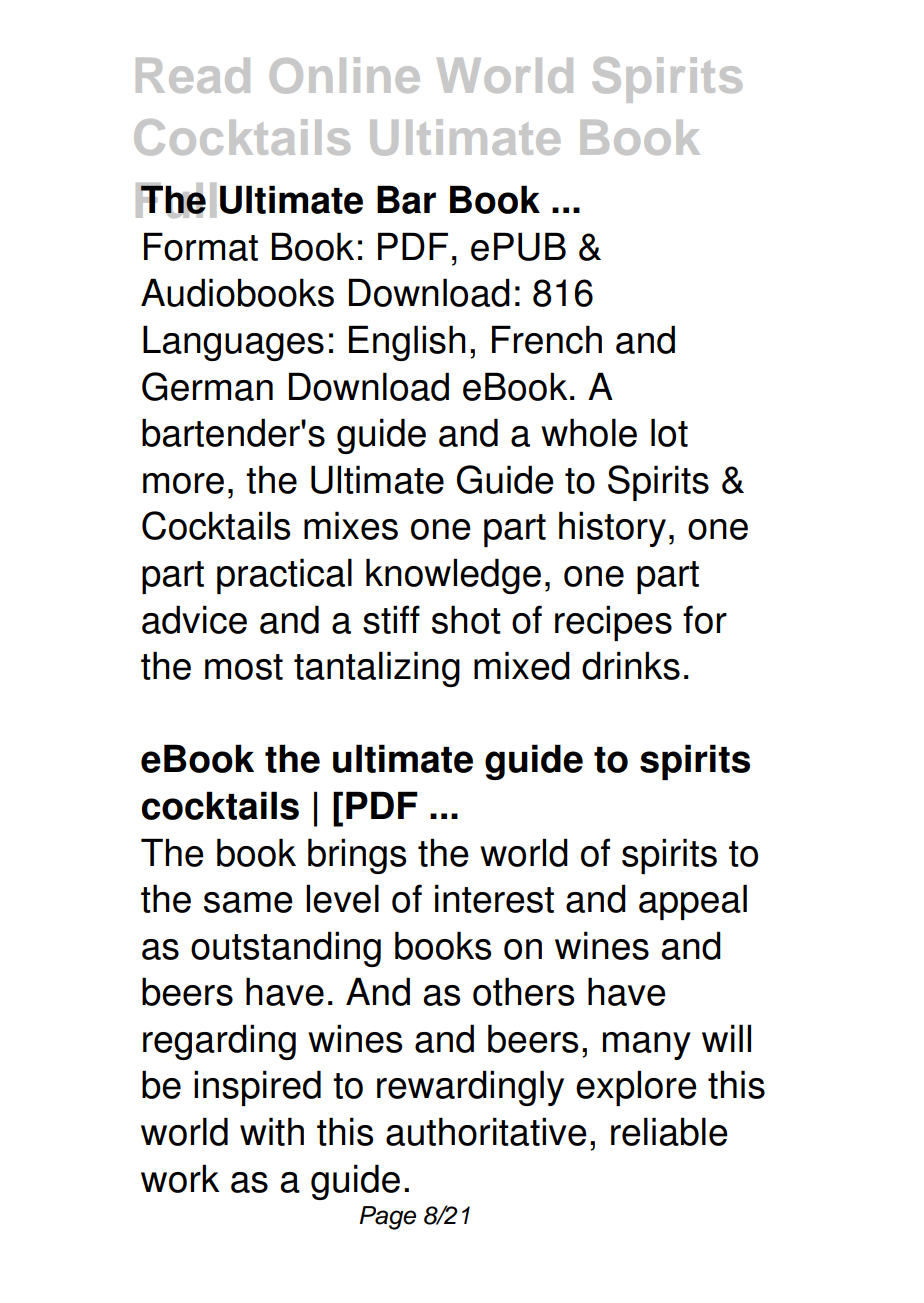 The width and height of the page is (924, 1303). I want to click on Read, so click(193, 75).
